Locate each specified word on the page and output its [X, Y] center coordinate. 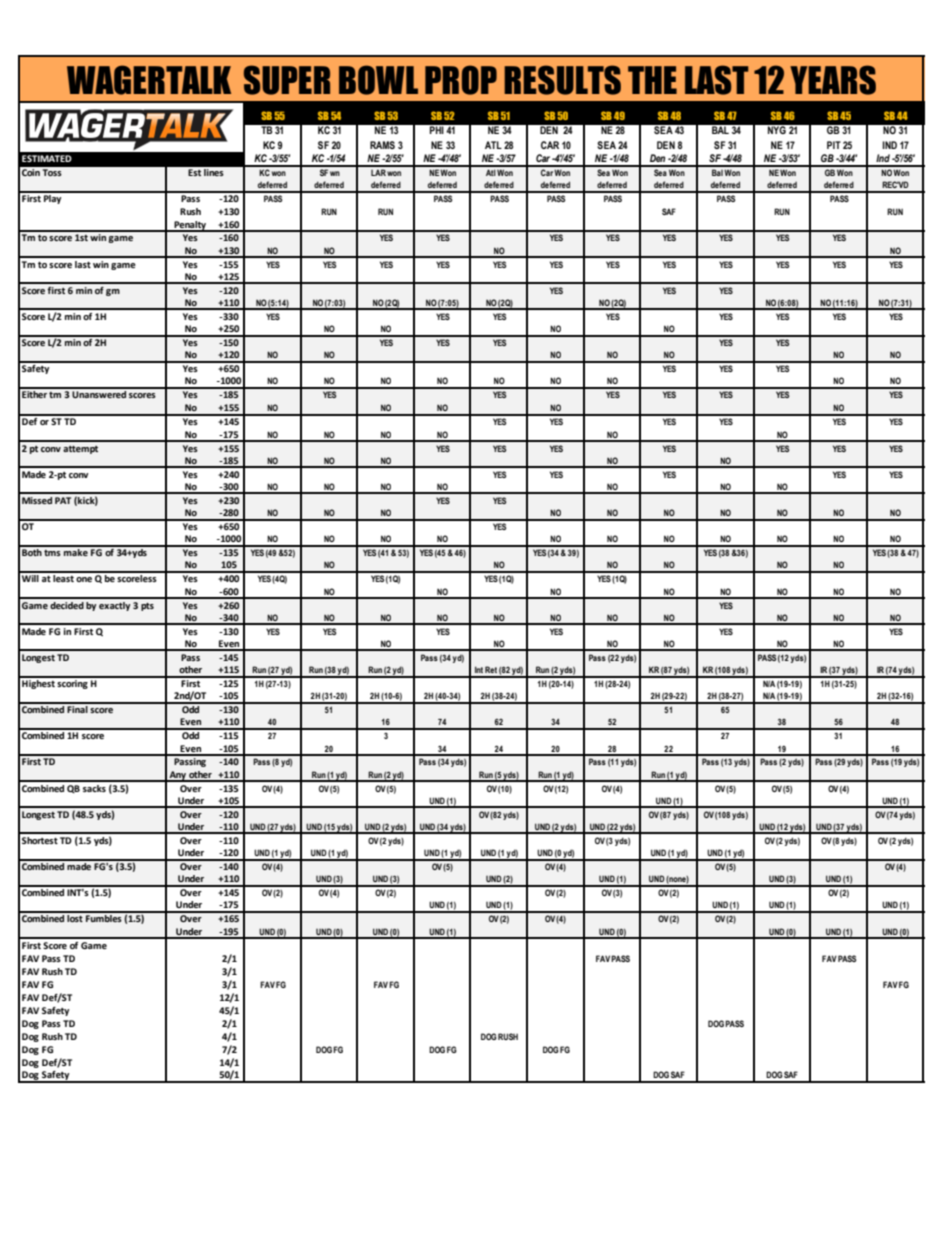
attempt [80, 450]
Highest [38, 683]
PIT [834, 145]
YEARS [833, 80]
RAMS [382, 145]
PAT [63, 500]
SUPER [287, 80]
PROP [461, 80]
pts [147, 607]
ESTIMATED [47, 158]
